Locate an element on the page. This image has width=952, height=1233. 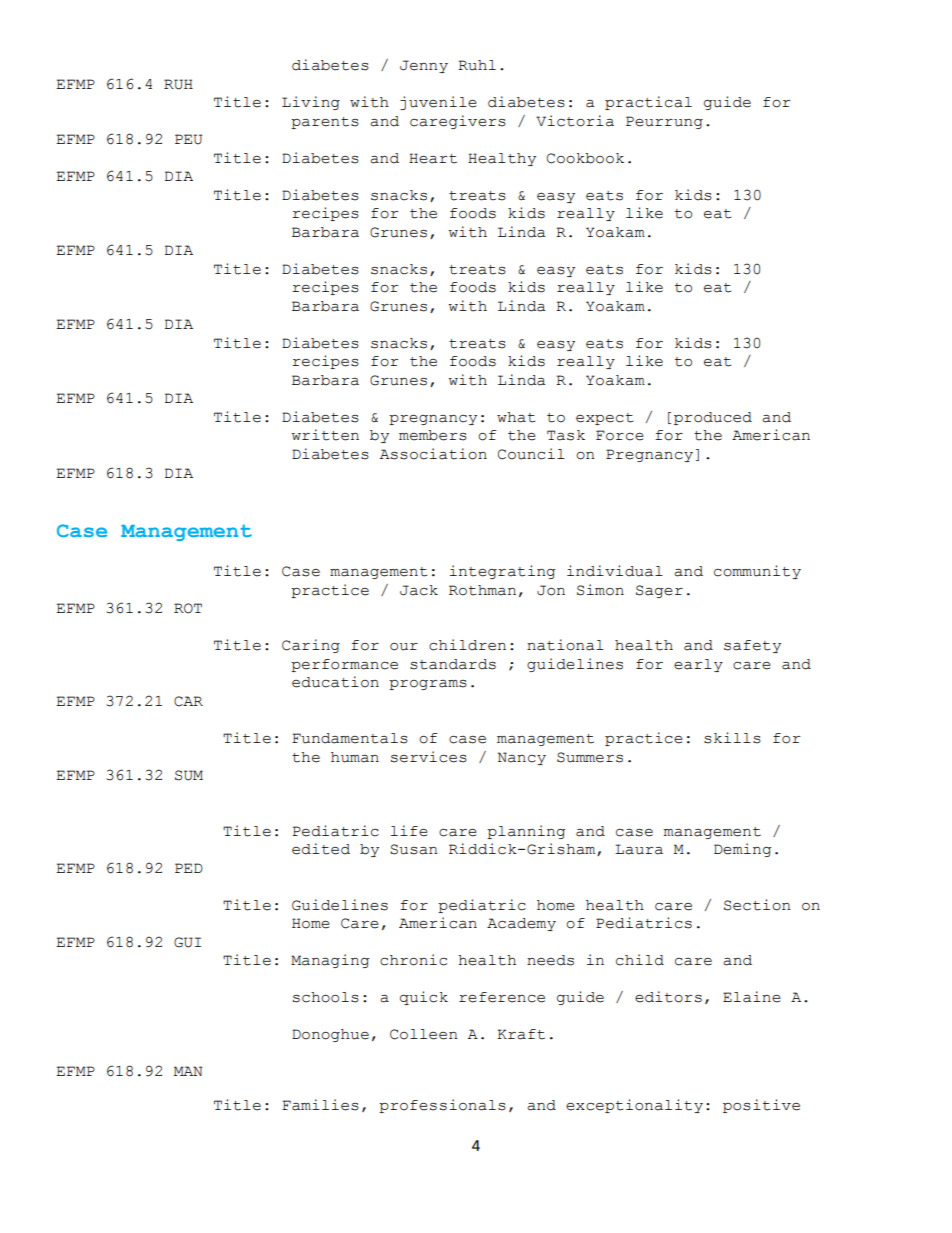
Jack is located at coordinates (419, 590).
